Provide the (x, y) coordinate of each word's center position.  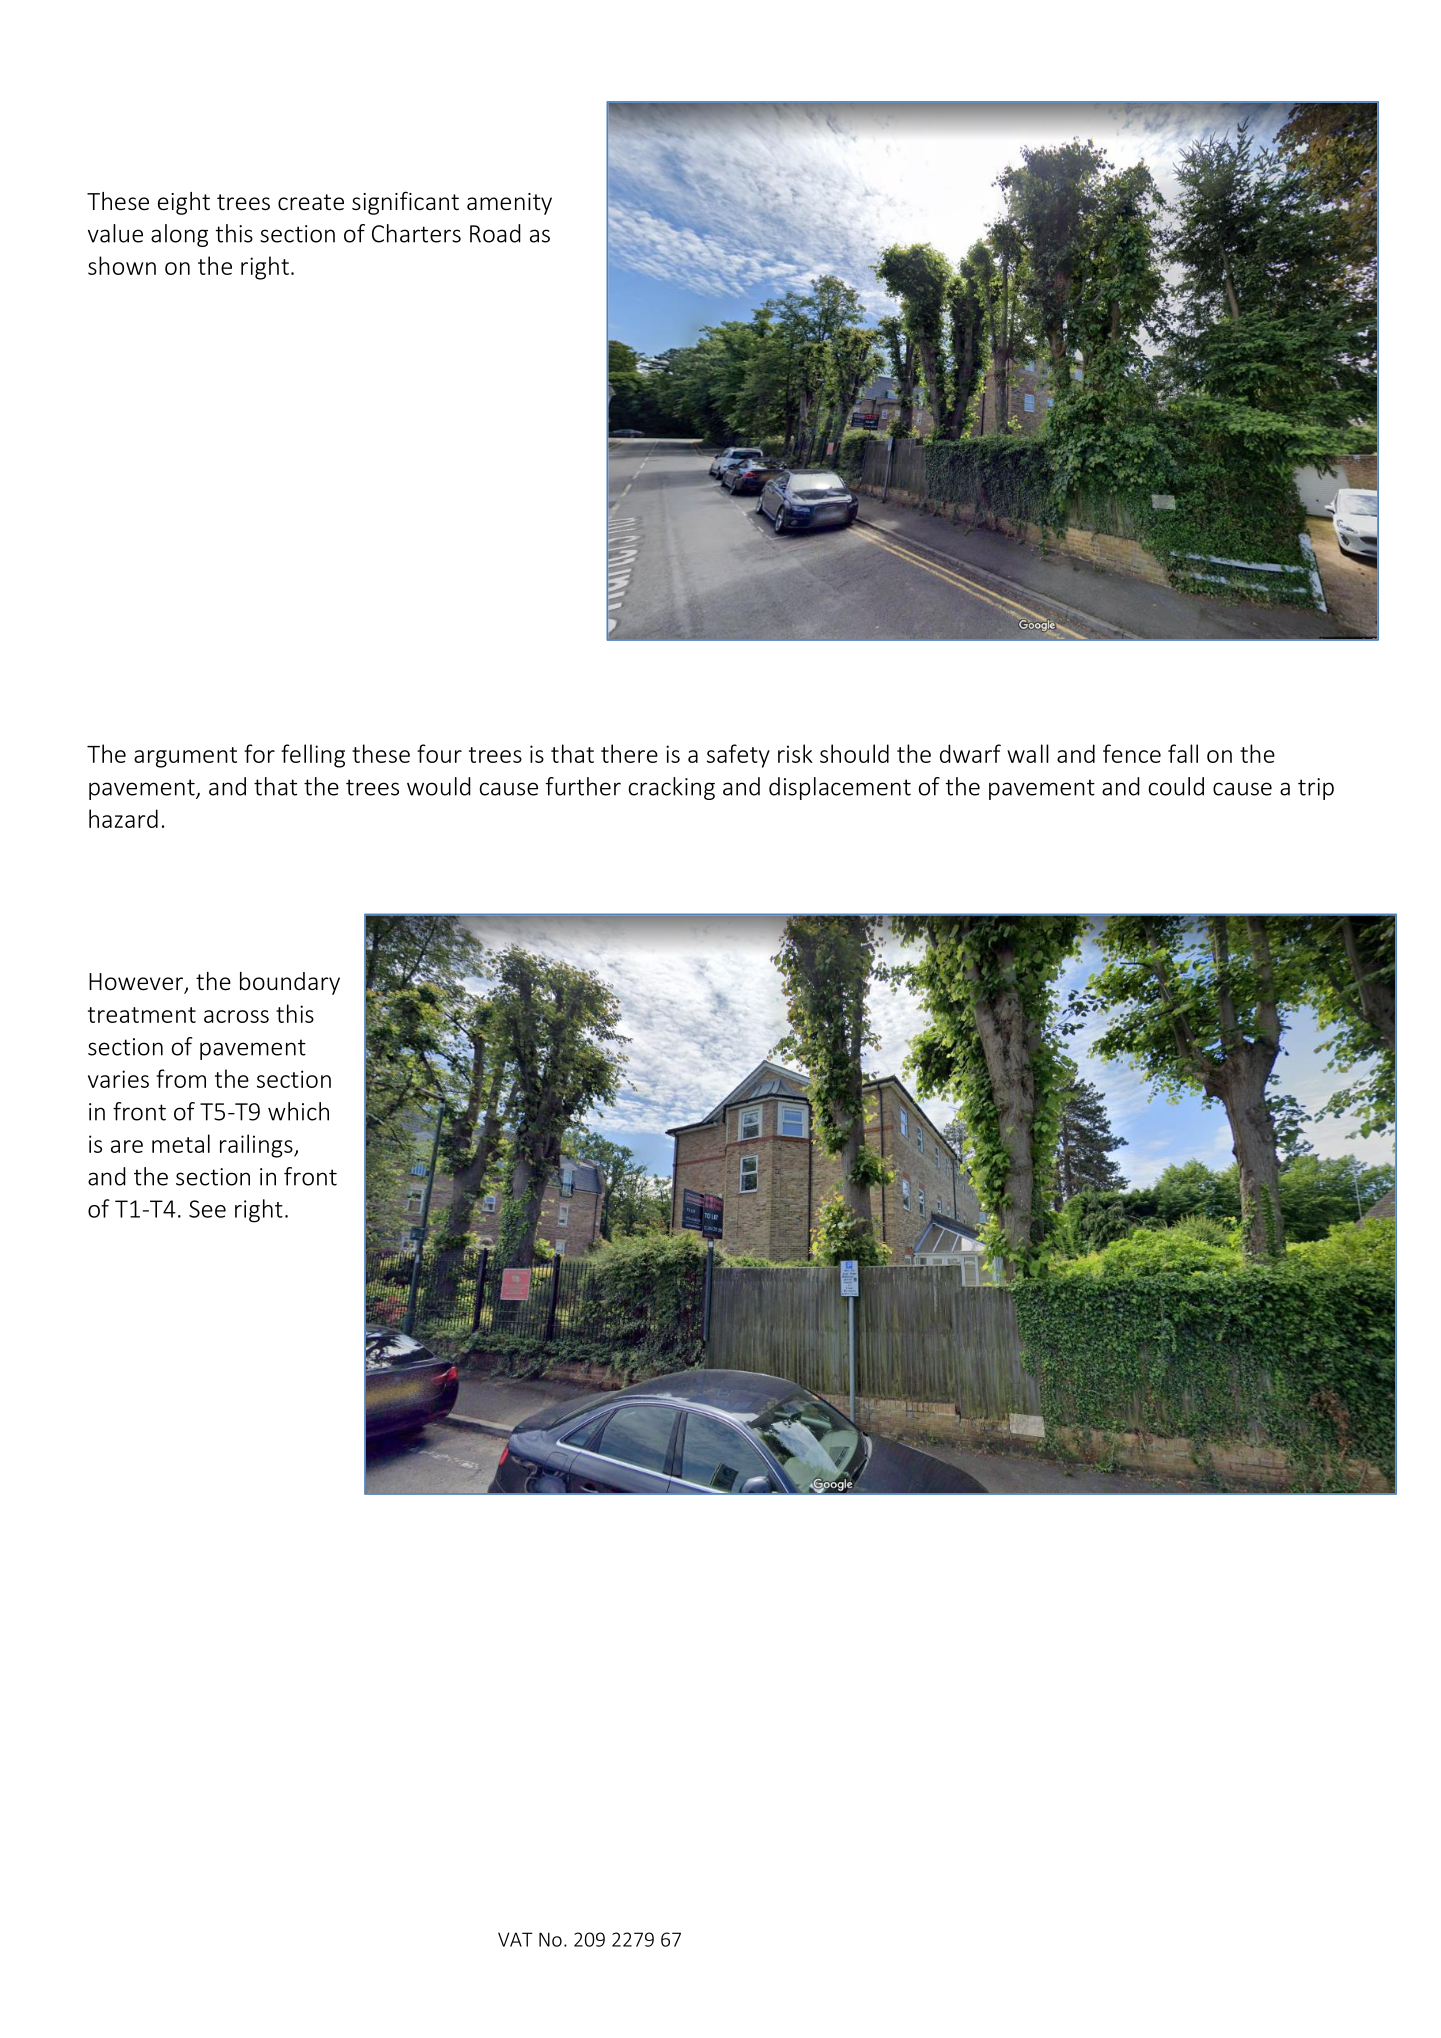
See (207, 1209)
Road (495, 233)
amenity (509, 204)
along (179, 235)
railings (257, 1146)
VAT (515, 1939)
